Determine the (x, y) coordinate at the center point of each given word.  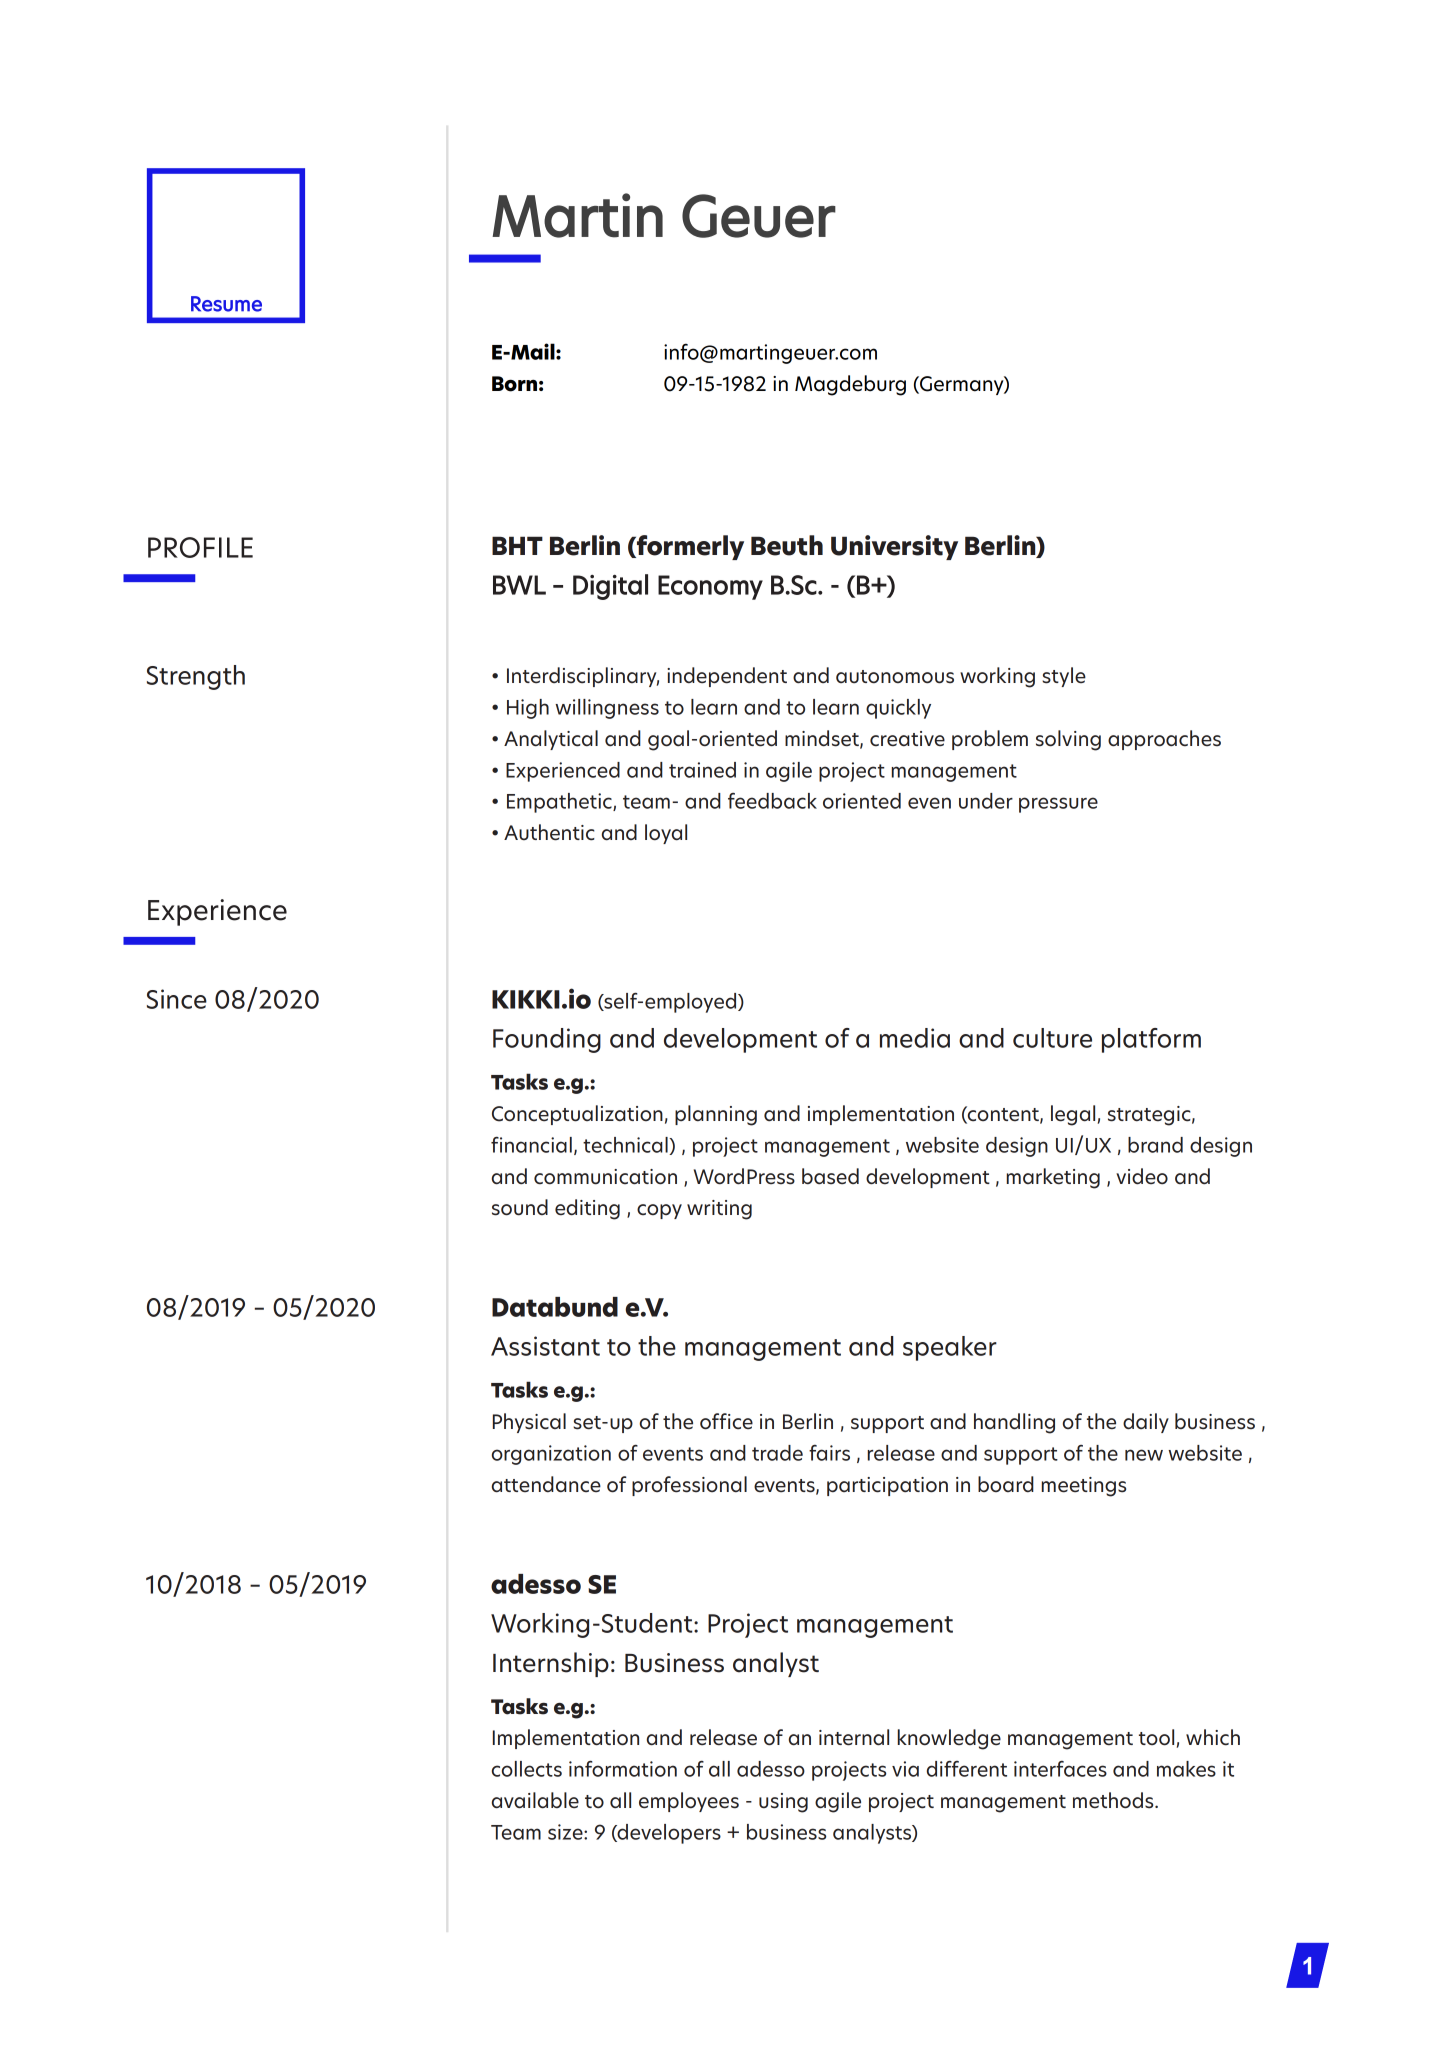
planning (716, 1115)
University (894, 547)
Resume (226, 304)
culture (1052, 1038)
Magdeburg (850, 385)
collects (527, 1769)
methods (1114, 1800)
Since (177, 999)
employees (689, 1802)
